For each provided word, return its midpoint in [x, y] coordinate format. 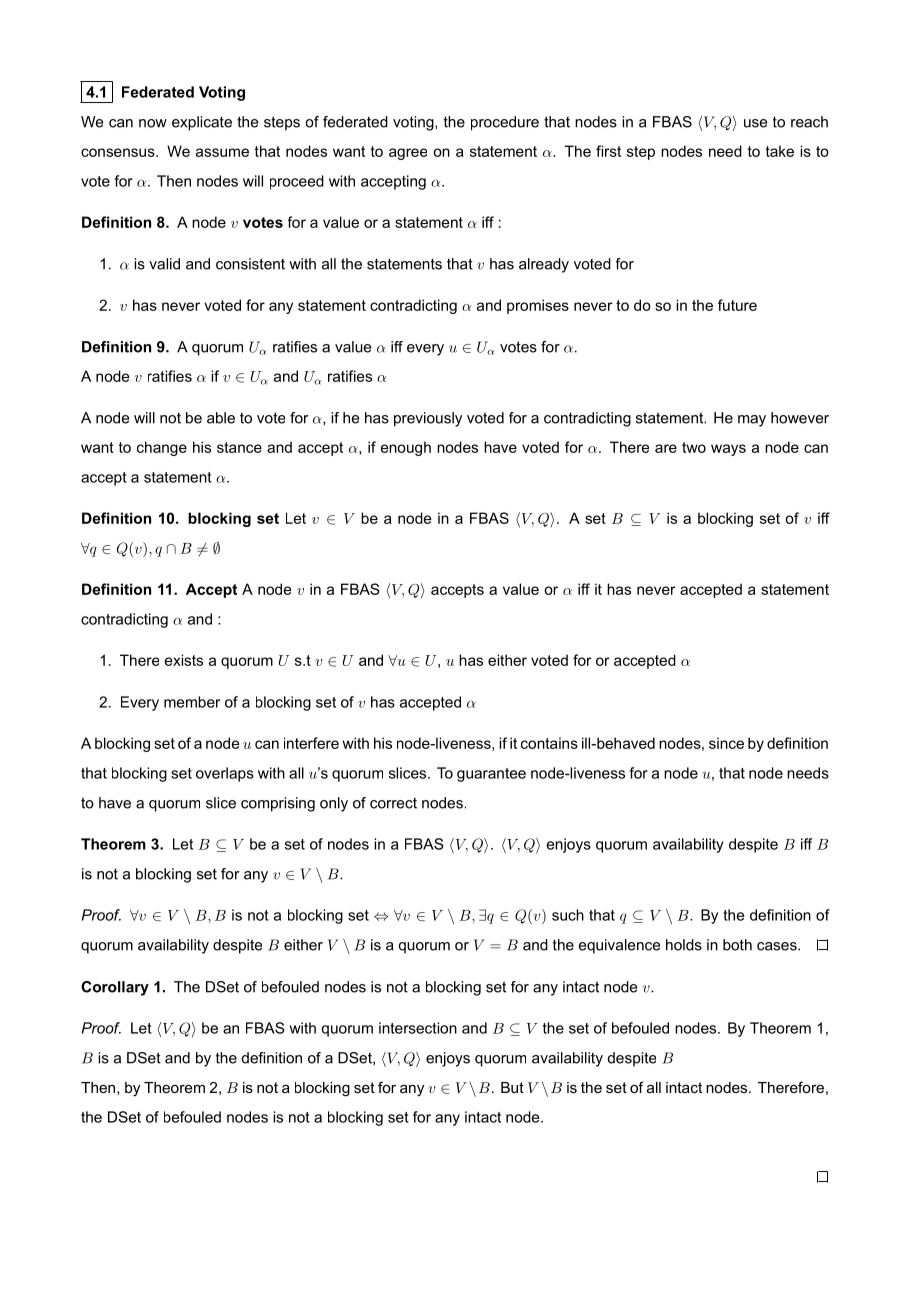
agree [408, 154]
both [737, 945]
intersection [418, 1028]
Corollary [115, 988]
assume [222, 152]
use [755, 123]
